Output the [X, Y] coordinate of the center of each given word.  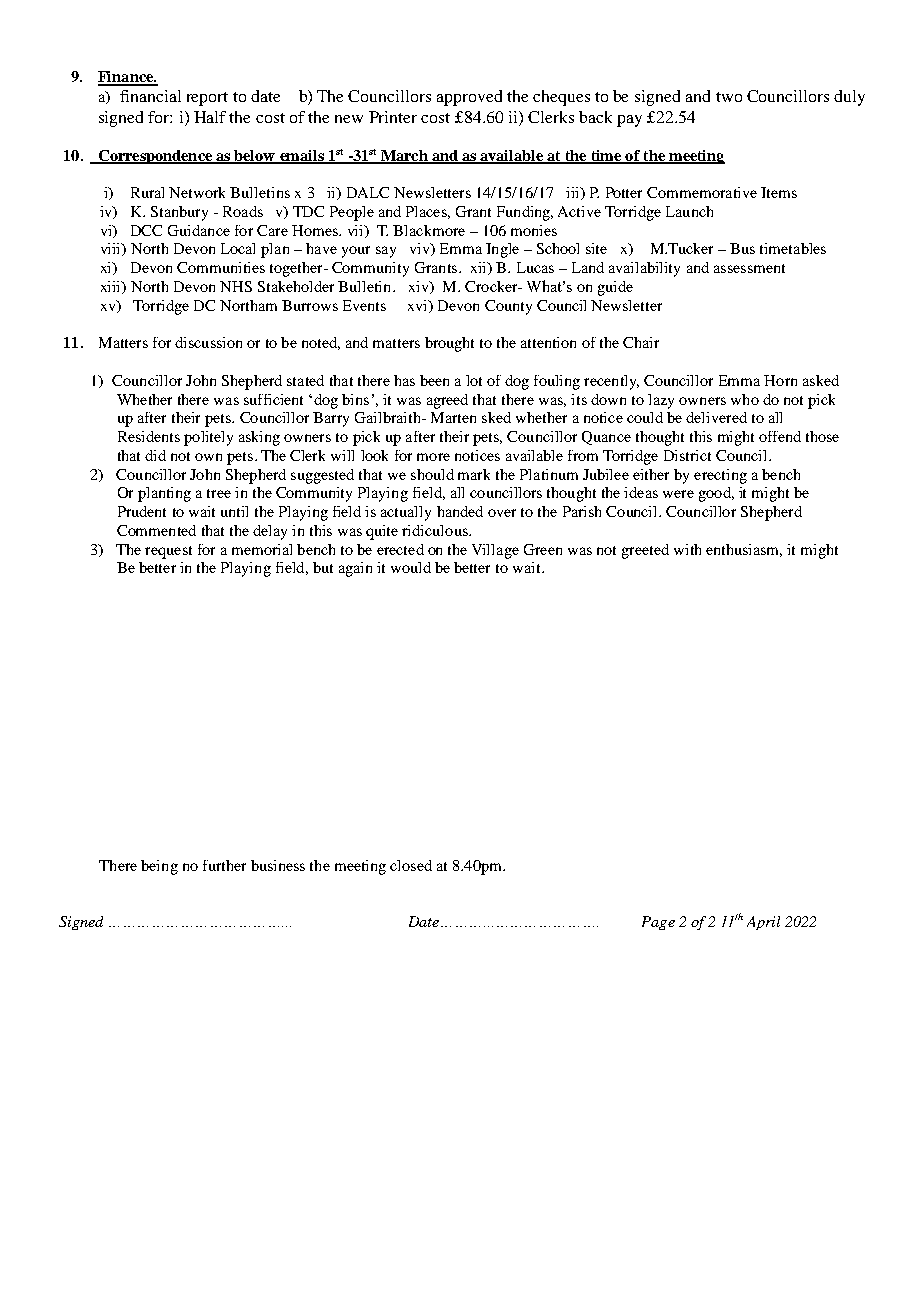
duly [849, 98]
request [168, 552]
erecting [720, 476]
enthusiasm [744, 550]
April [763, 923]
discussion [208, 342]
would [411, 567]
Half [210, 117]
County [508, 307]
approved [469, 98]
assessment [749, 268]
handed [460, 511]
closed [411, 865]
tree [219, 493]
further [224, 865]
